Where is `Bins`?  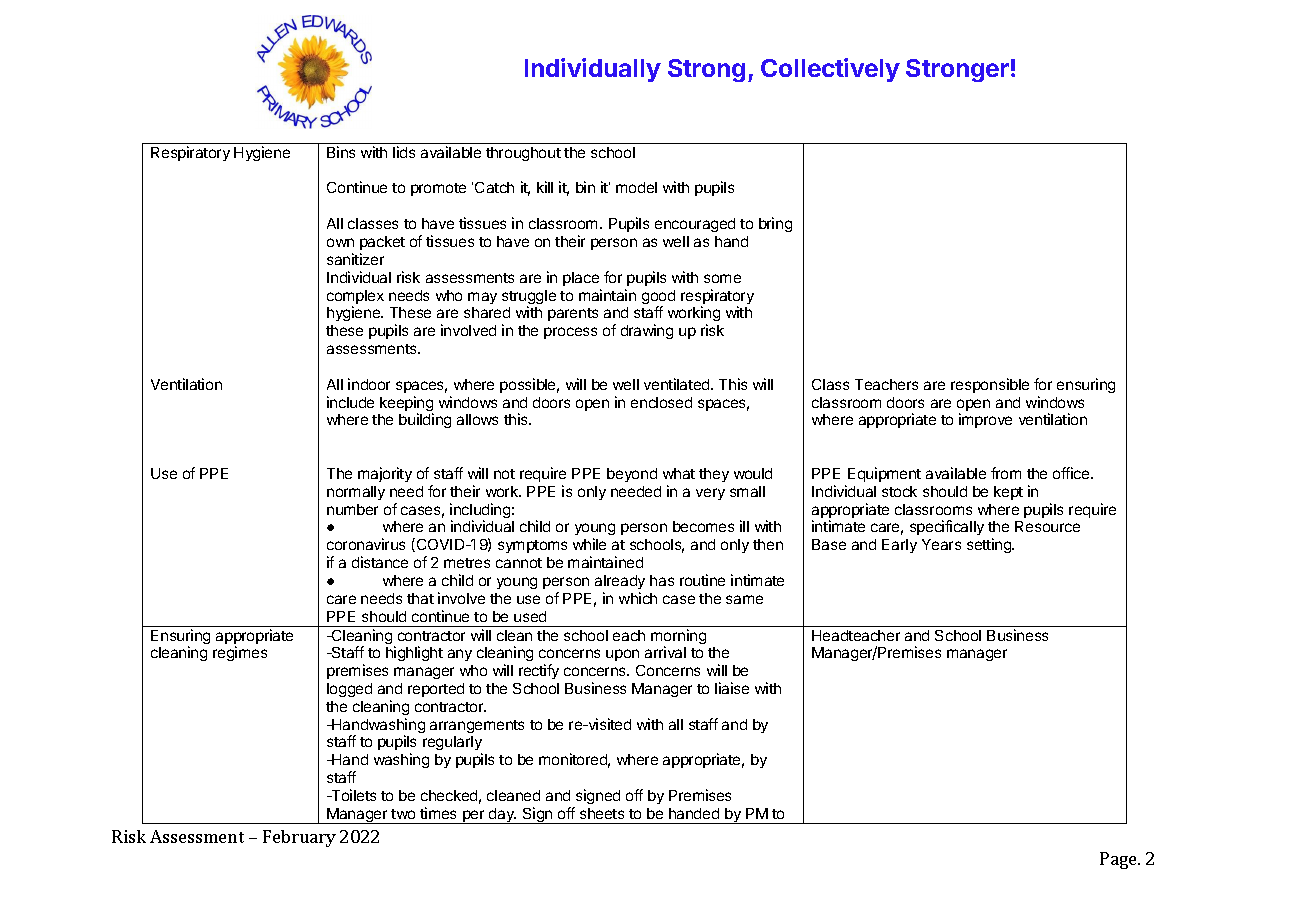 Bins is located at coordinates (341, 152).
